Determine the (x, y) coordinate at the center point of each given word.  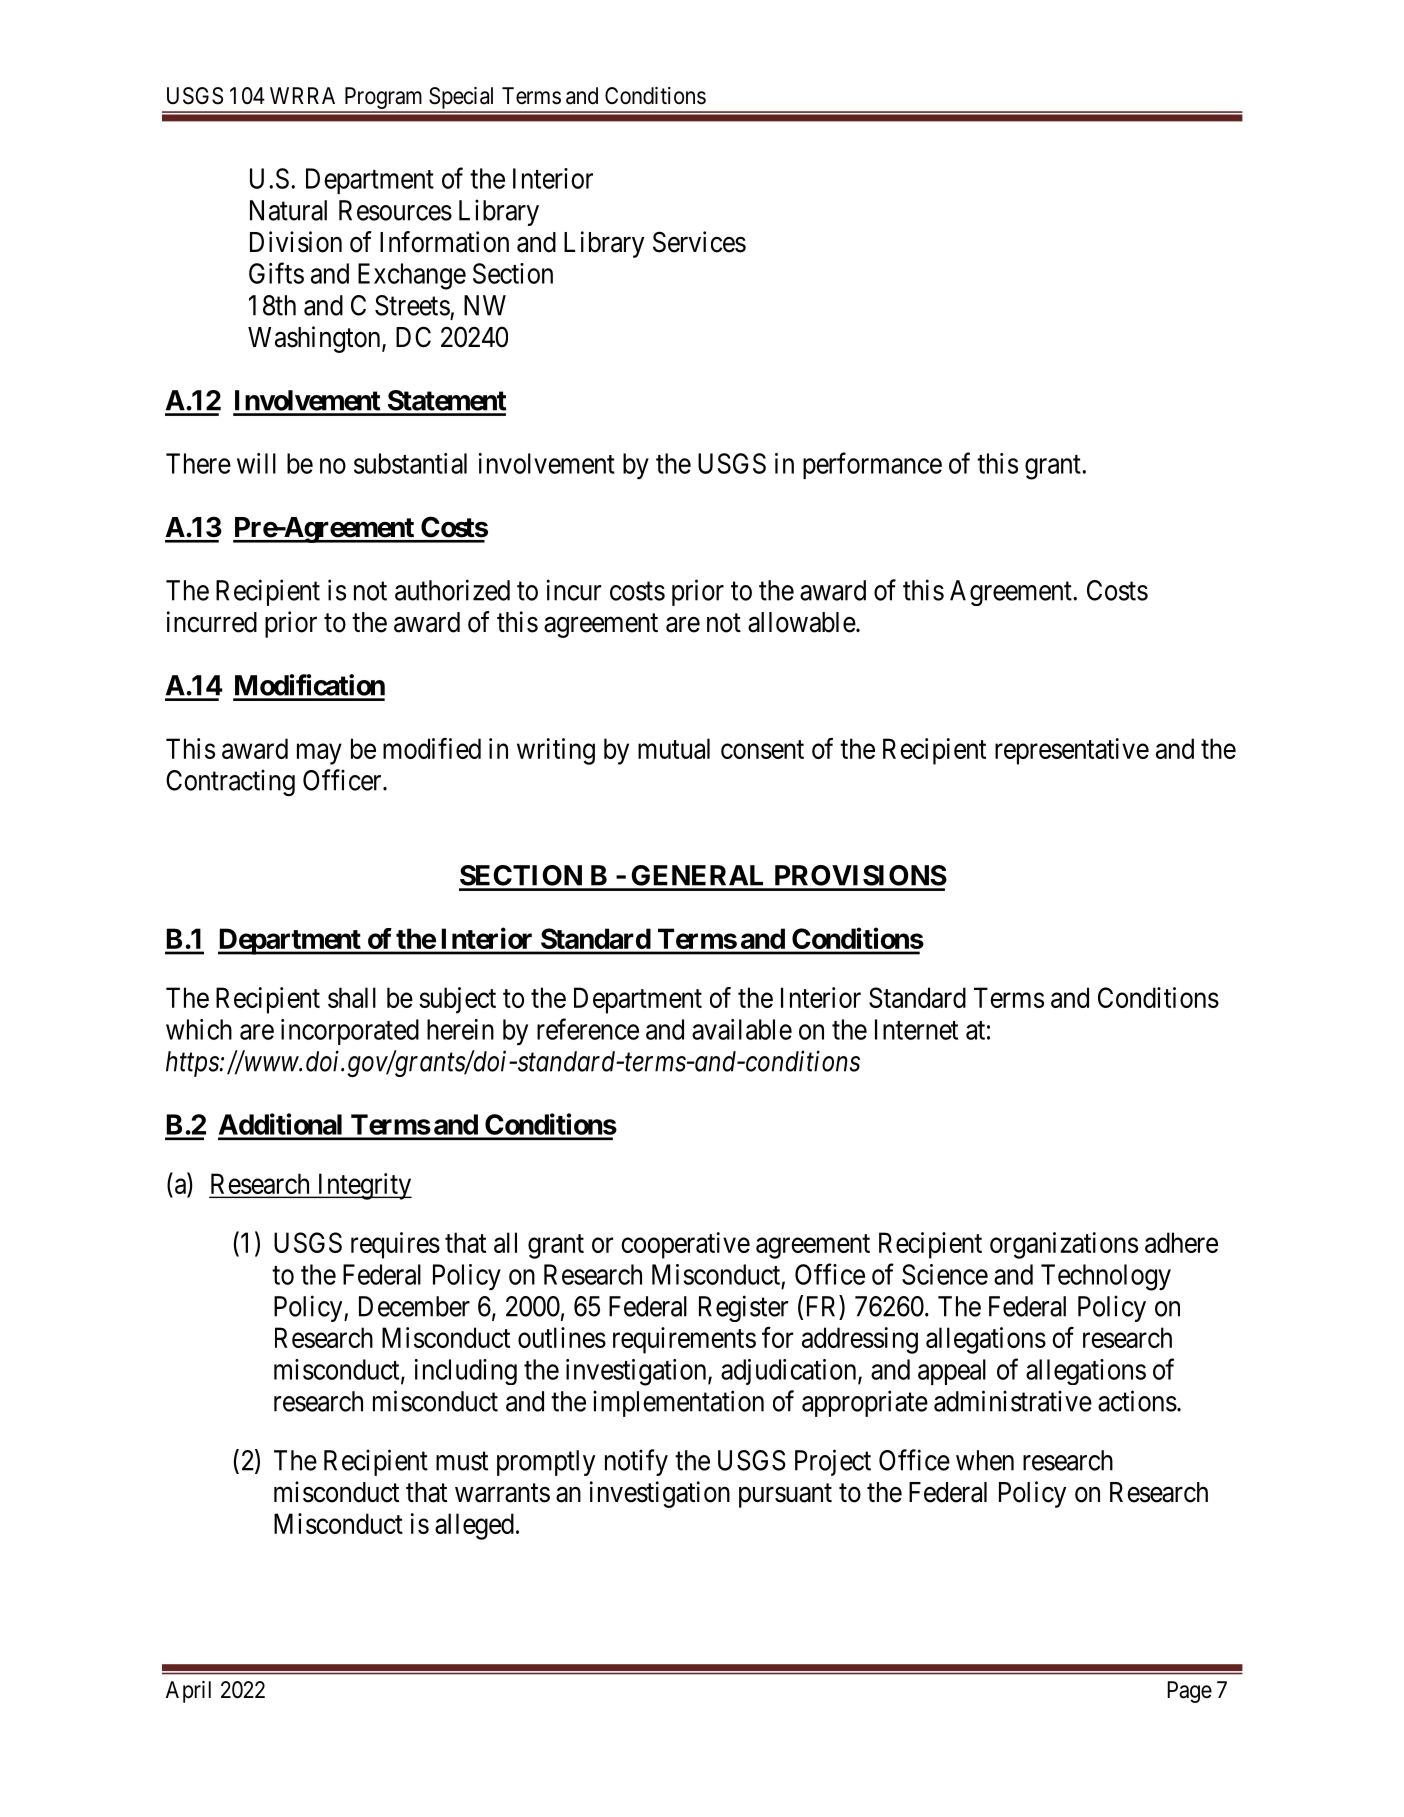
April (188, 1692)
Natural (288, 210)
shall (352, 997)
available (742, 1029)
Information (444, 242)
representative (1072, 751)
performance (872, 465)
